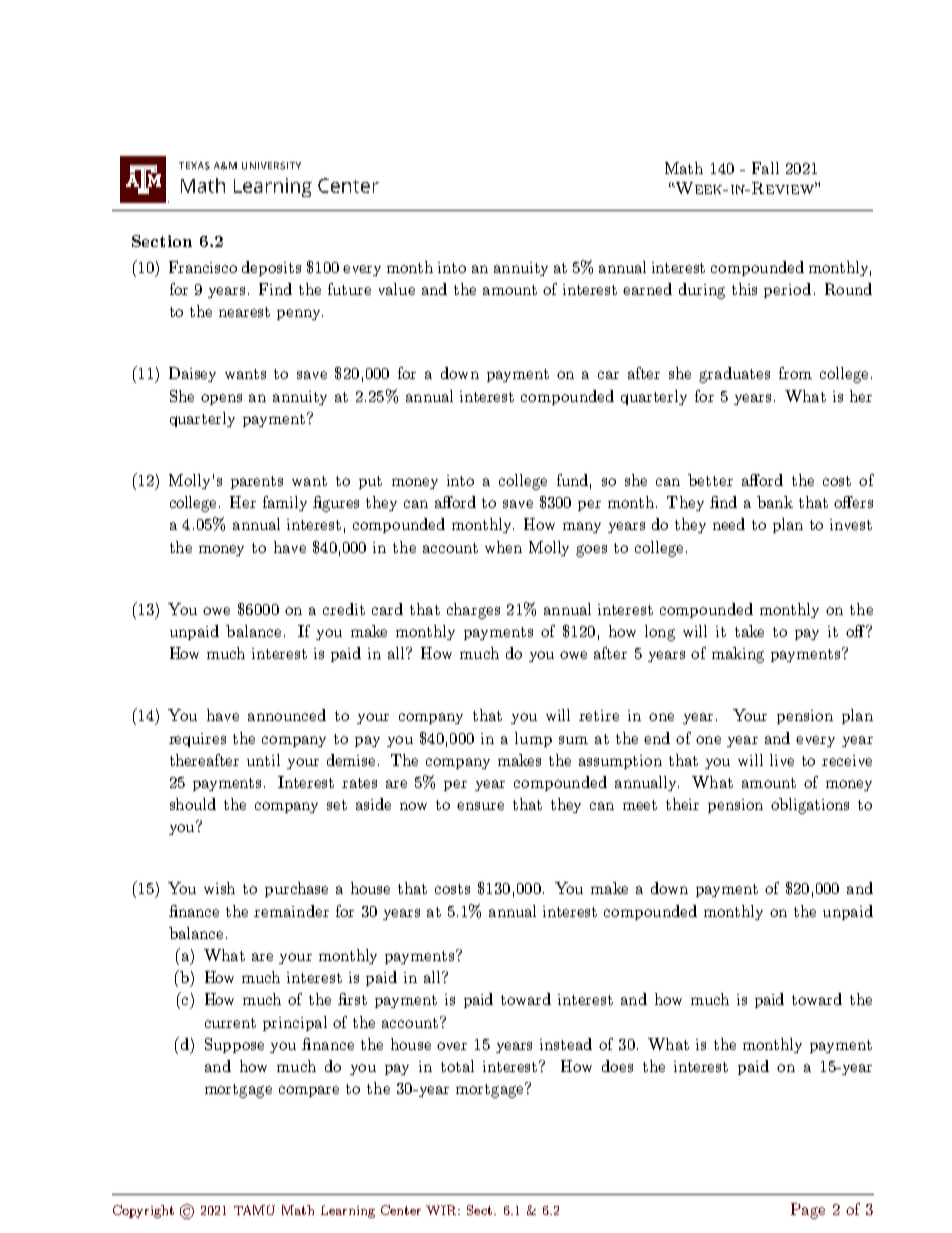 The width and height of the document is (952, 1233). Describe the element at coordinates (808, 1211) in the document. I see `Page` at that location.
